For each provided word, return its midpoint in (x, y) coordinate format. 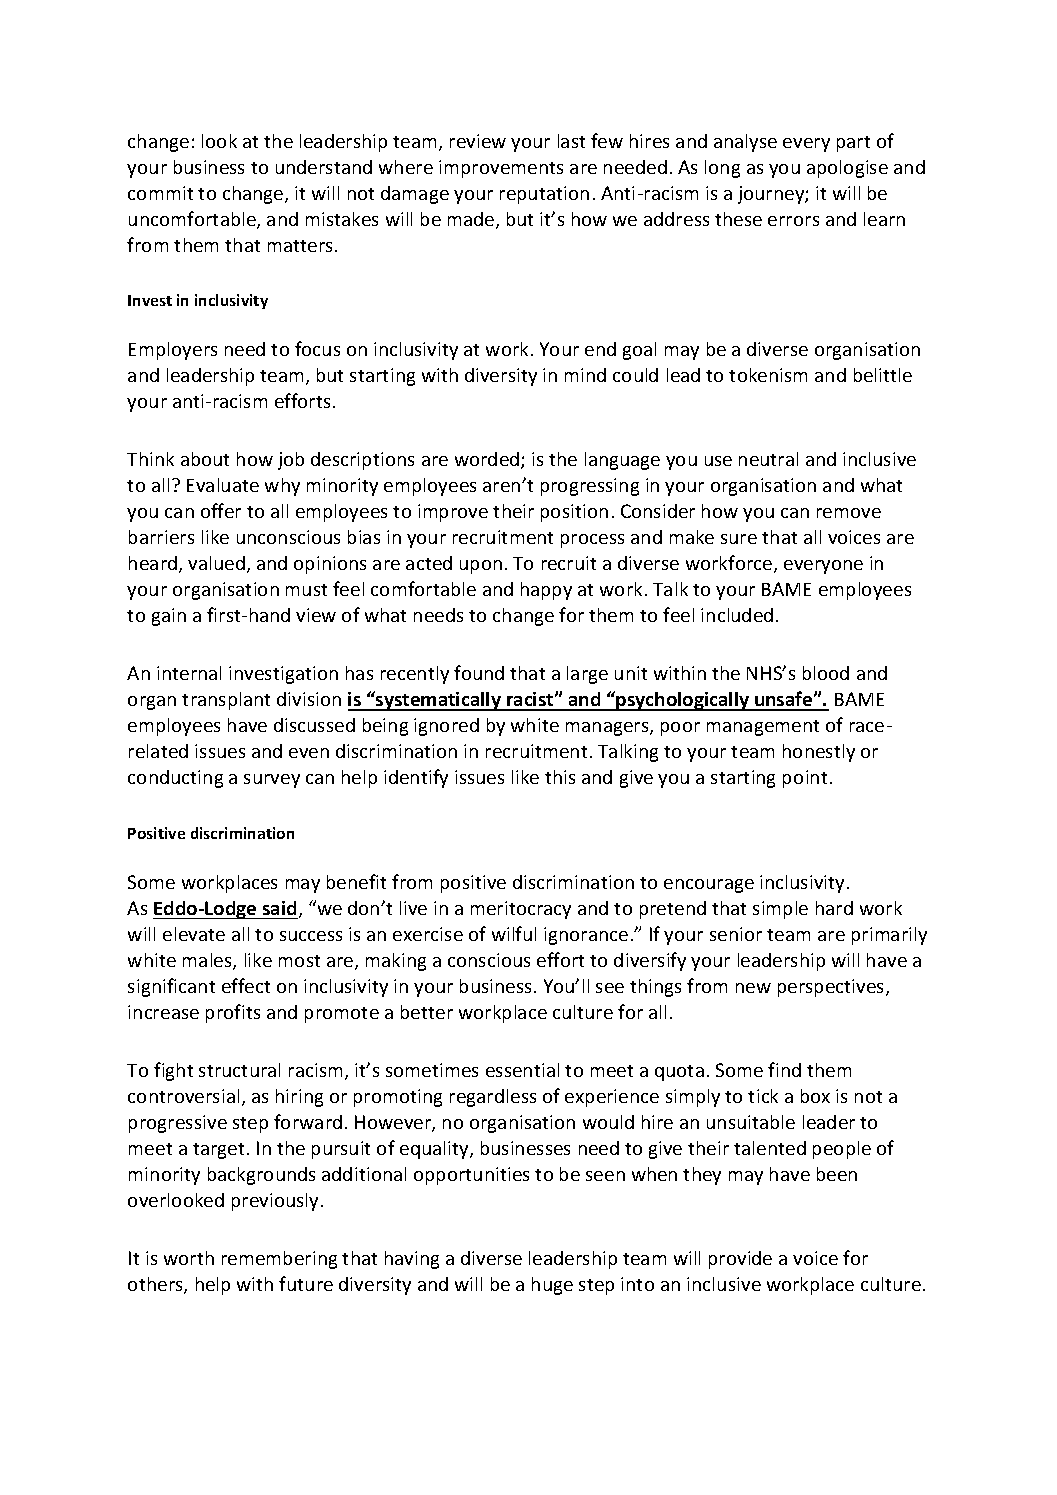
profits (233, 1013)
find (784, 1069)
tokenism (768, 375)
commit (160, 193)
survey (272, 781)
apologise (847, 169)
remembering (279, 1260)
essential (522, 1070)
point (805, 779)
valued (216, 563)
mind (585, 375)
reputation (544, 195)
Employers (173, 351)
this (560, 777)
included (737, 615)
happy (546, 591)
